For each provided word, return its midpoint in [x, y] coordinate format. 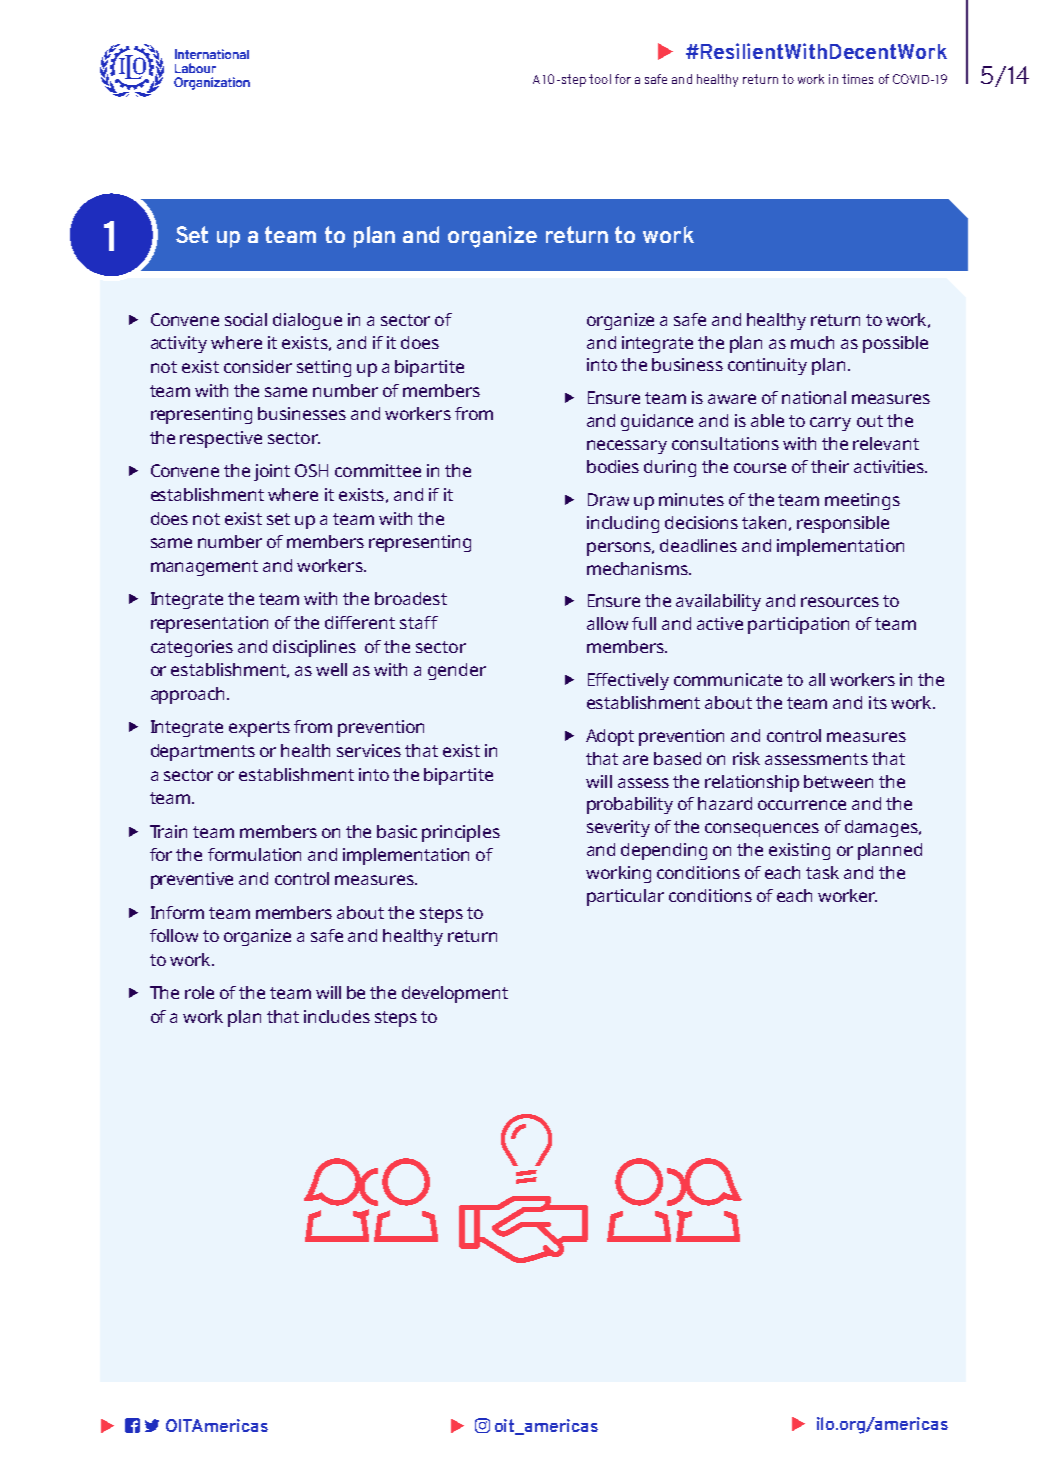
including [623, 524]
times [857, 79]
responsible [843, 524]
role [199, 992]
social [246, 319]
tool [600, 79]
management [204, 568]
